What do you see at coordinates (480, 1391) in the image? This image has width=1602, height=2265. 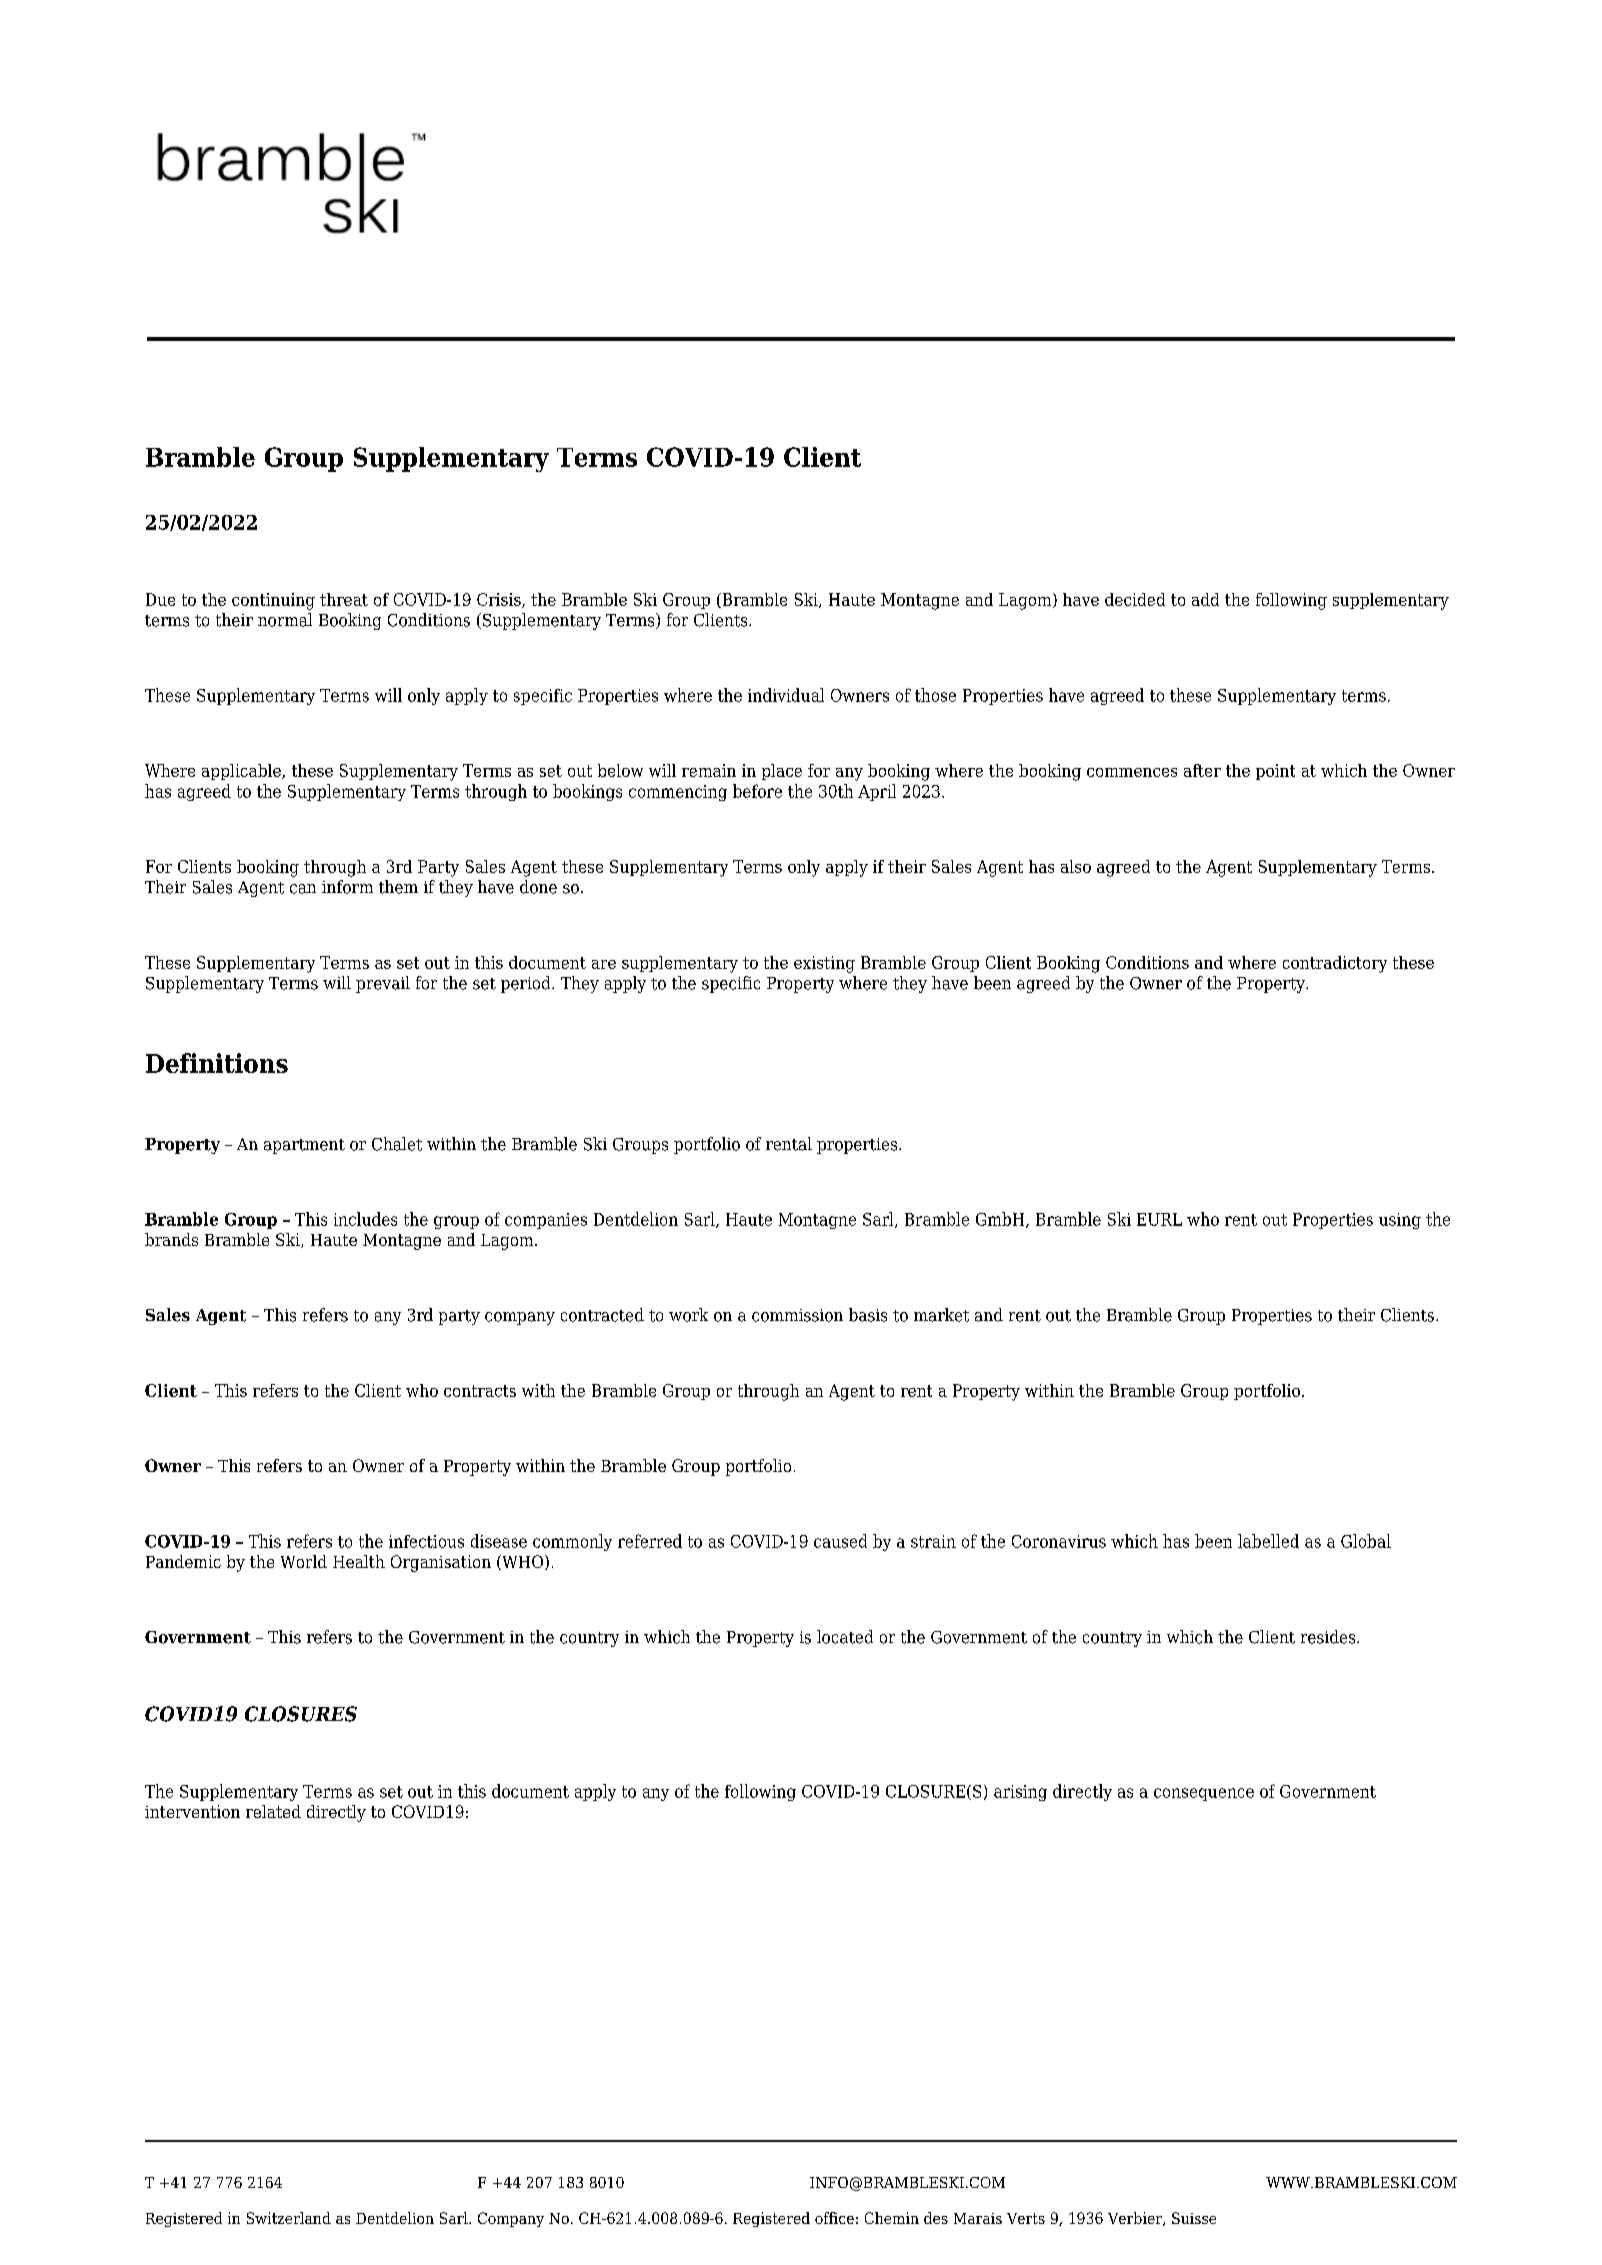 I see `contracts` at bounding box center [480, 1391].
